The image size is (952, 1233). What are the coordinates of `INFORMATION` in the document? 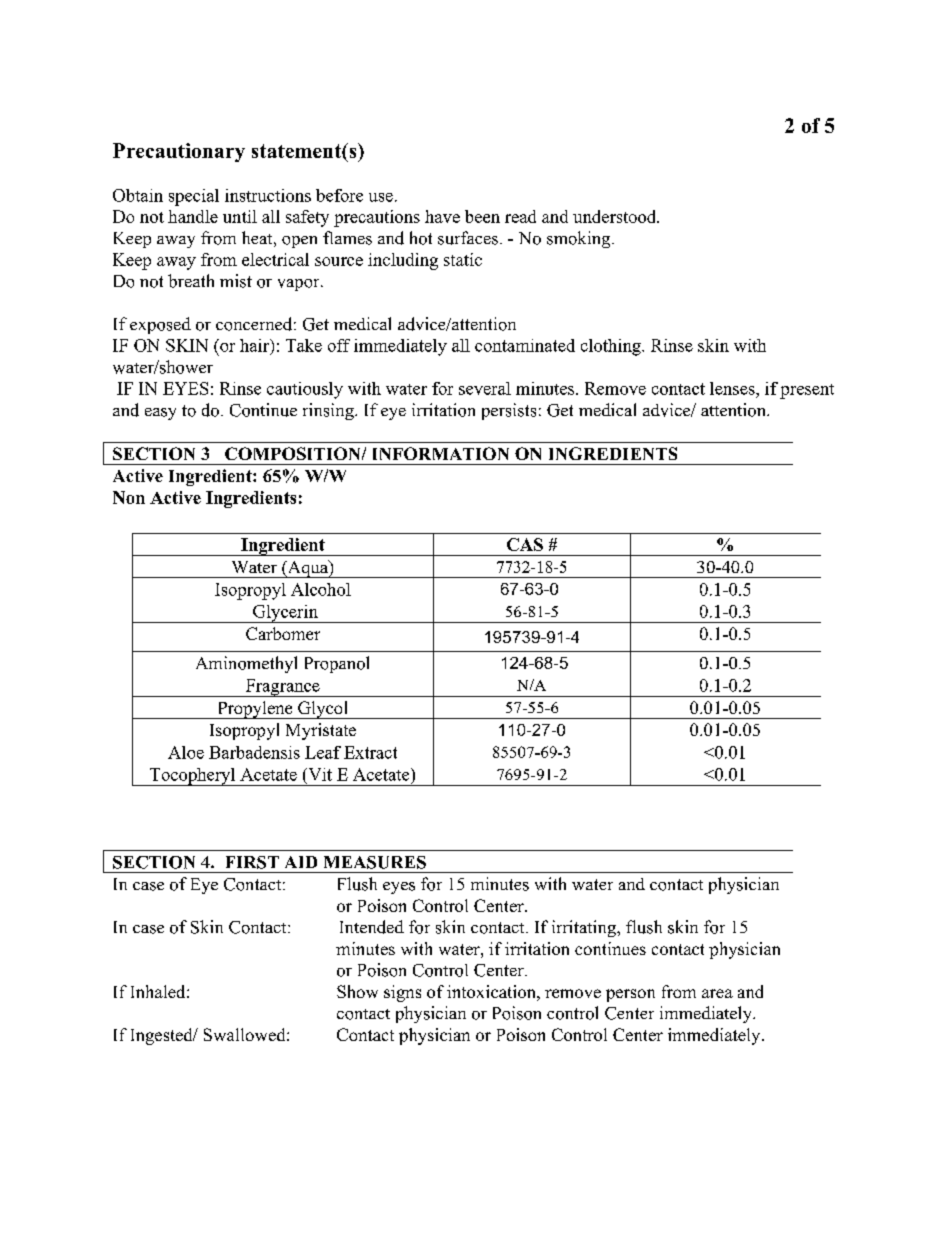 It's located at (441, 453).
